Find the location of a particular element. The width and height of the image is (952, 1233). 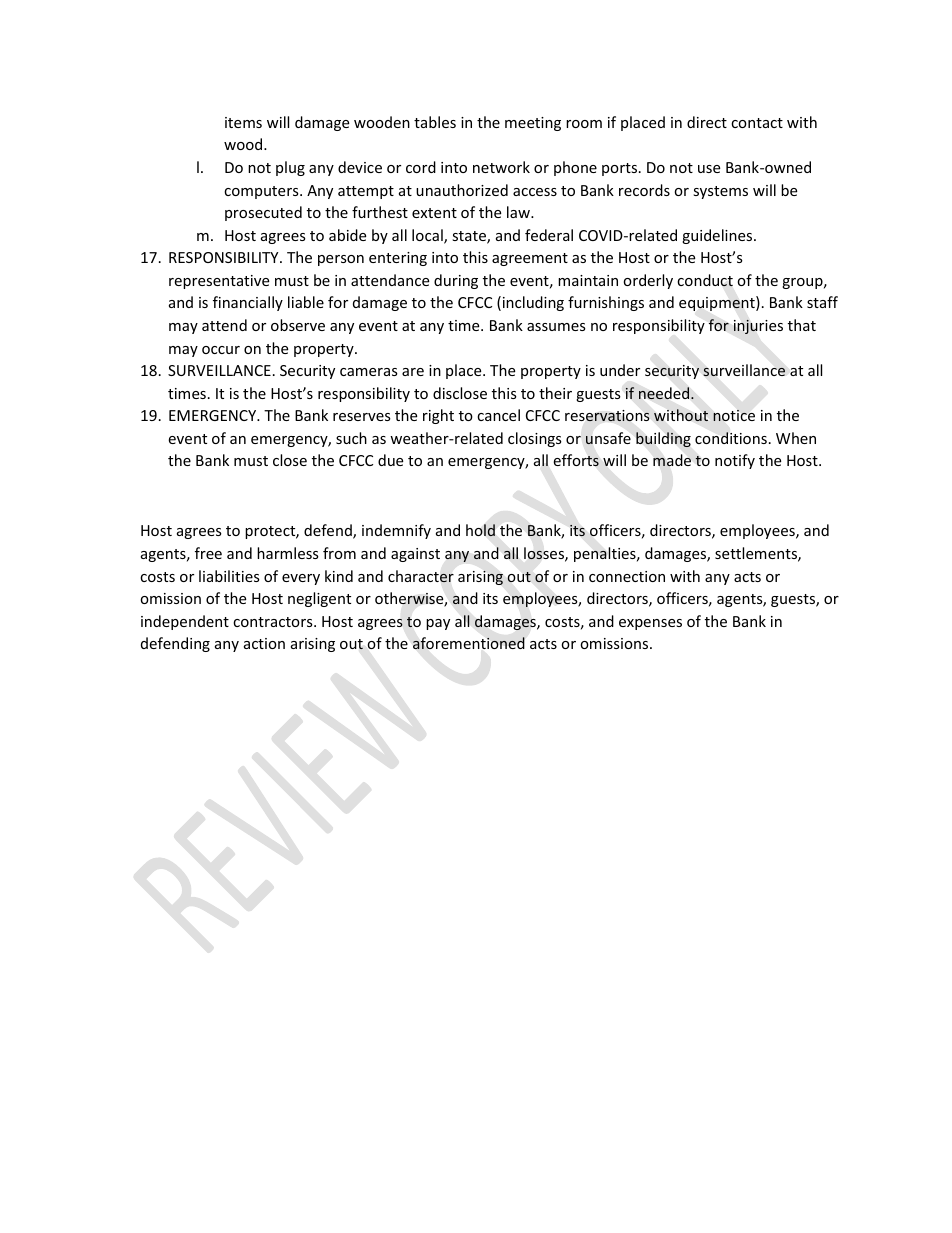

guidelines is located at coordinates (718, 236).
